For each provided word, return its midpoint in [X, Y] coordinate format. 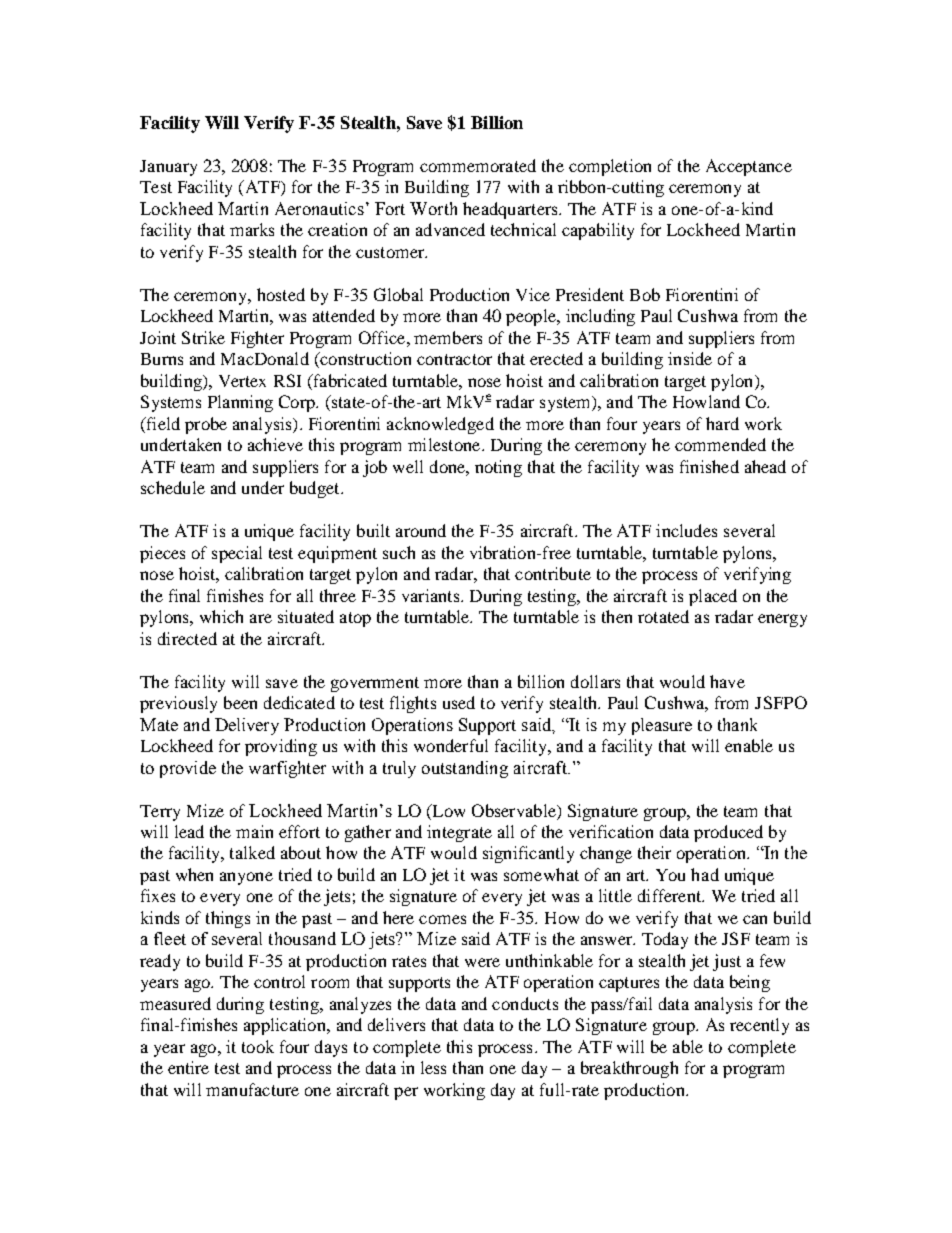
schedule [173, 487]
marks [252, 229]
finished [709, 466]
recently [759, 1026]
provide [188, 769]
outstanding [465, 769]
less [433, 1067]
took [258, 1046]
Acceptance [749, 167]
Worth [433, 208]
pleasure [662, 726]
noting [498, 468]
